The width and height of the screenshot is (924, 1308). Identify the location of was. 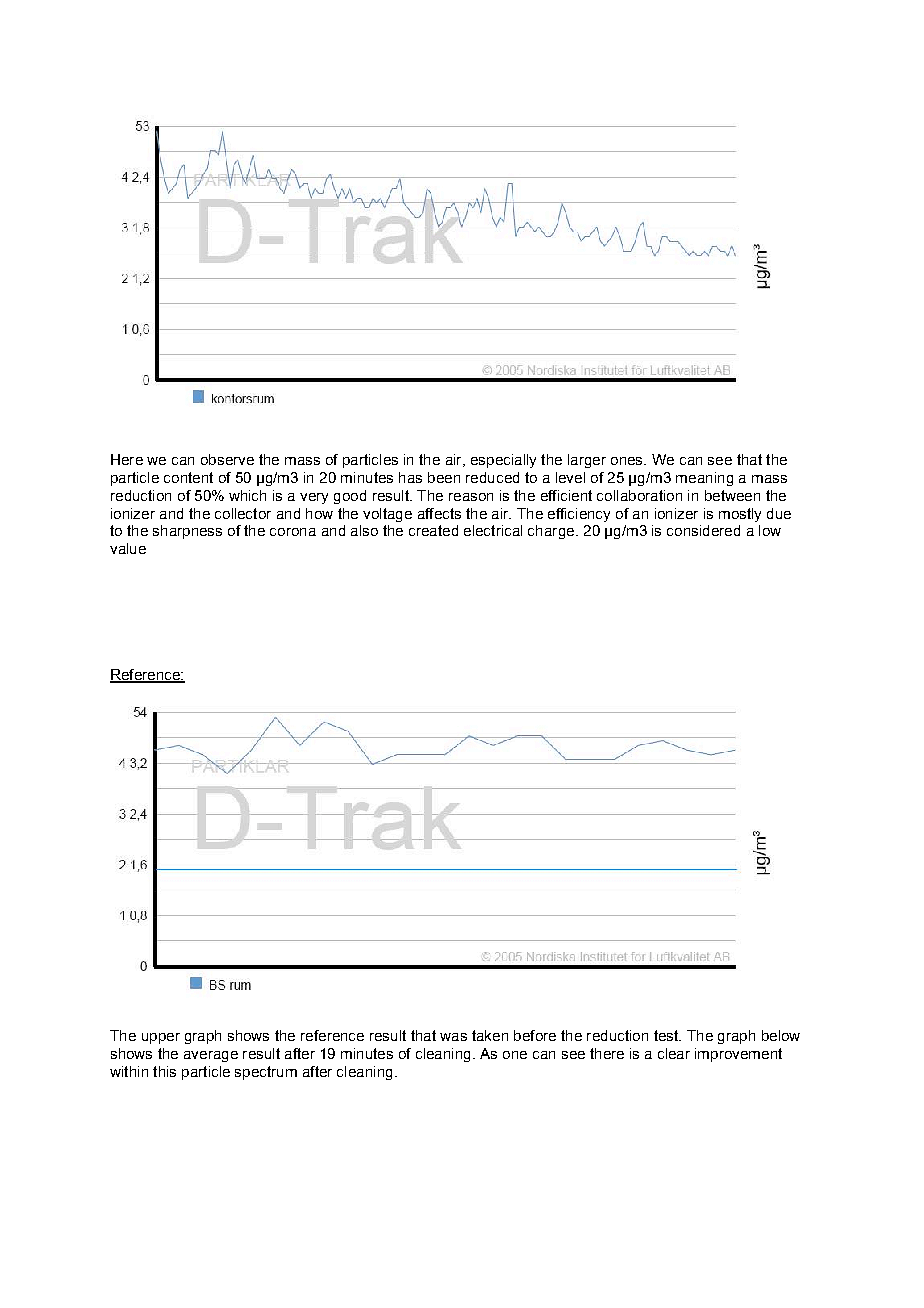
(453, 1037).
